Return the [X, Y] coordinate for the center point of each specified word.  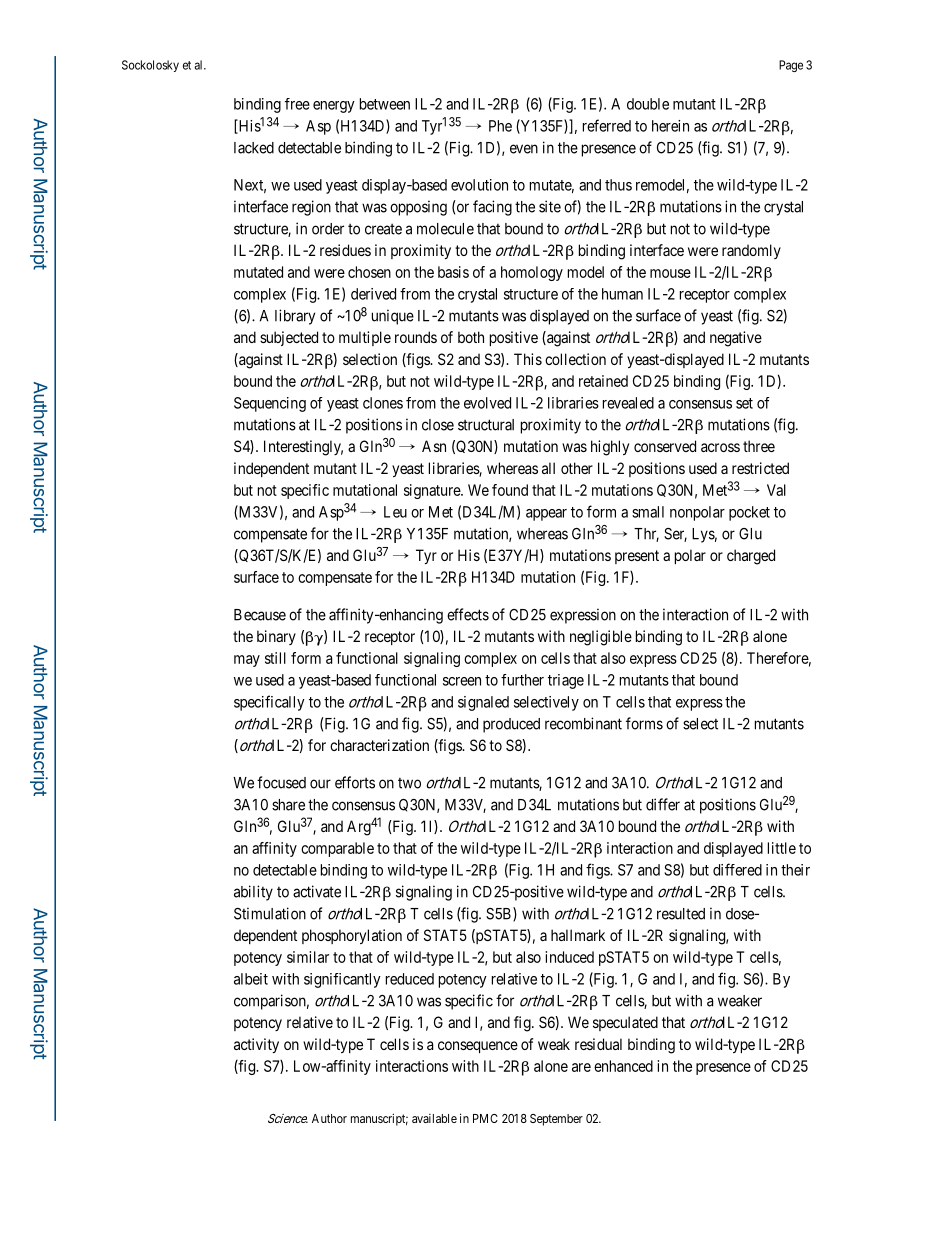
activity [256, 1045]
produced [511, 725]
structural [486, 425]
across [720, 447]
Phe [500, 126]
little [782, 848]
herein [670, 126]
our [320, 784]
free [297, 104]
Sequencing [270, 404]
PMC [485, 1118]
